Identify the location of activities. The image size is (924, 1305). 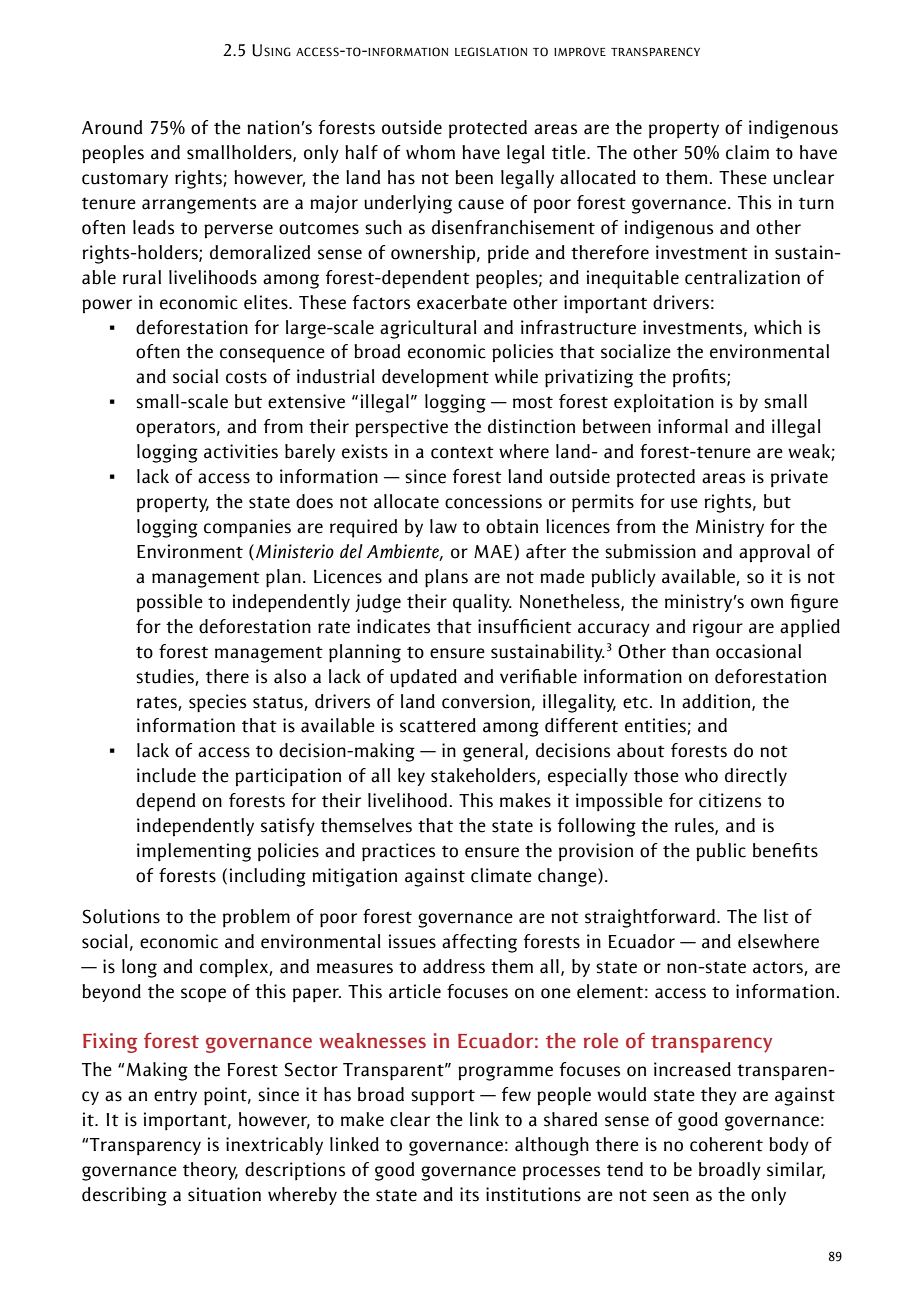
(241, 451).
